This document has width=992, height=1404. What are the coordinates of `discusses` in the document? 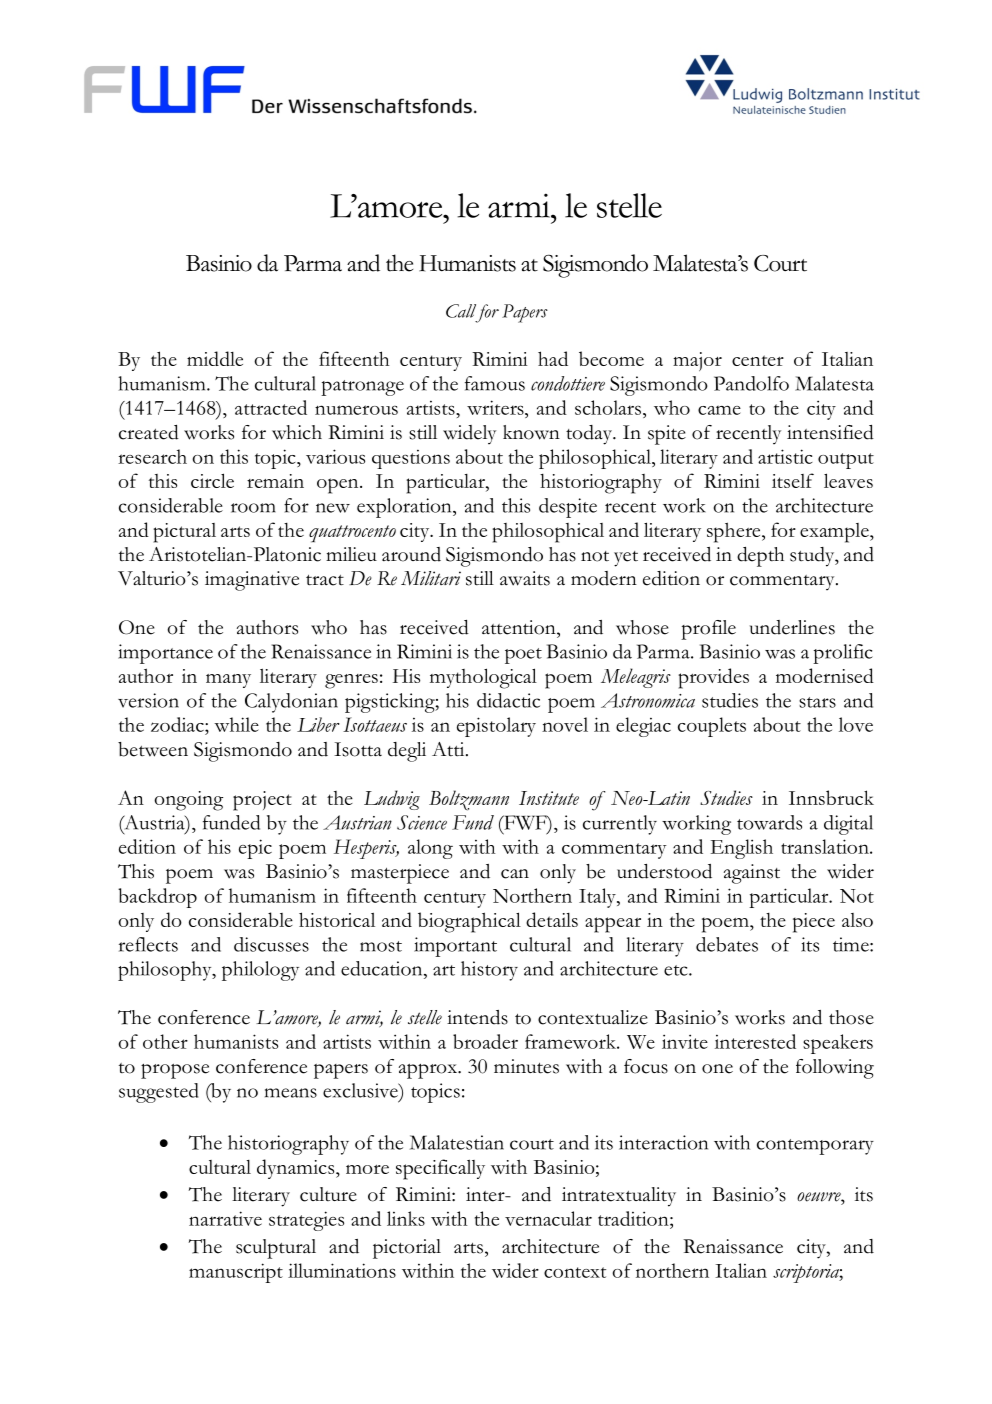 It's located at (271, 944).
